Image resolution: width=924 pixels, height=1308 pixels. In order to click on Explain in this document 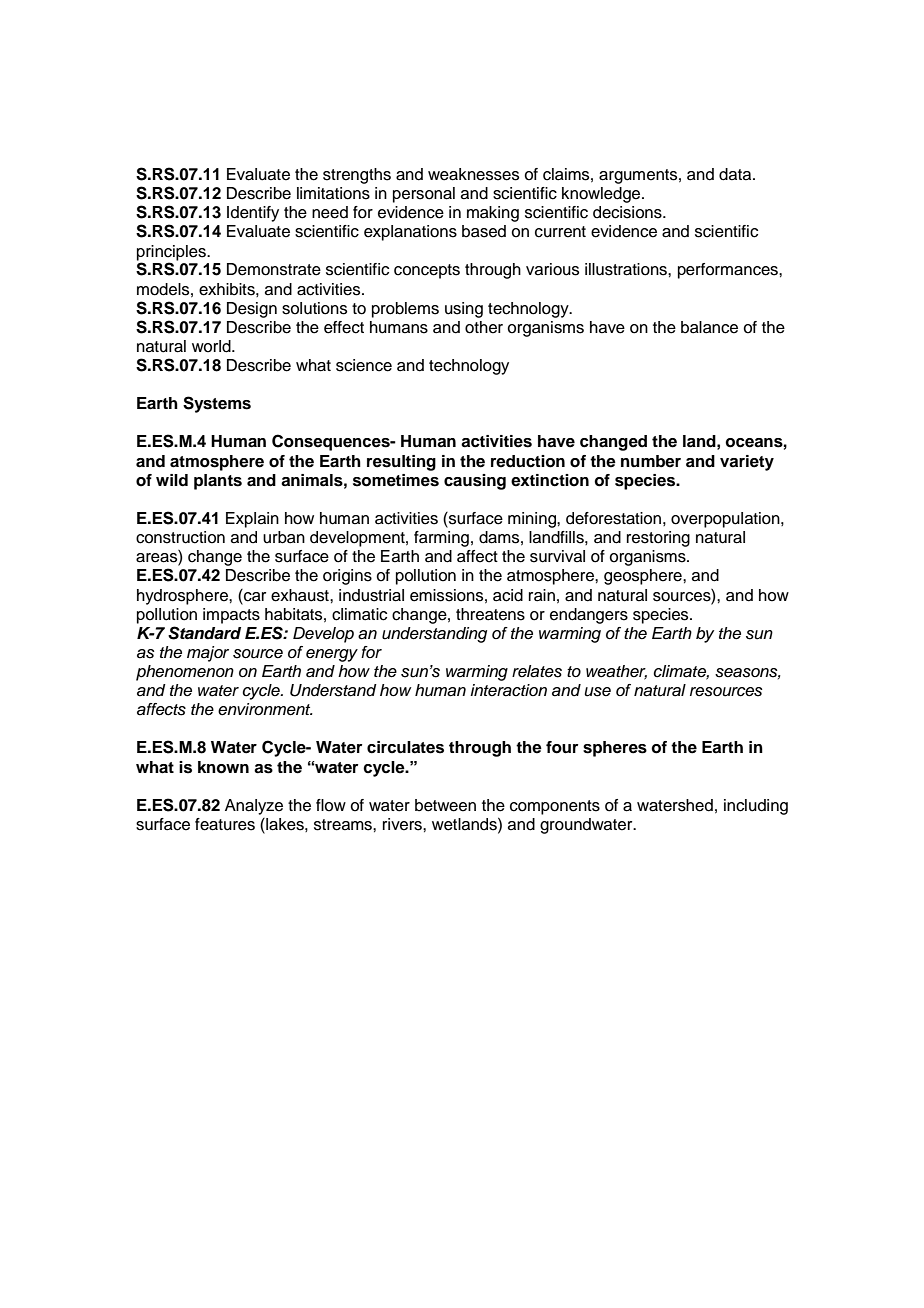, I will do `click(252, 520)`.
